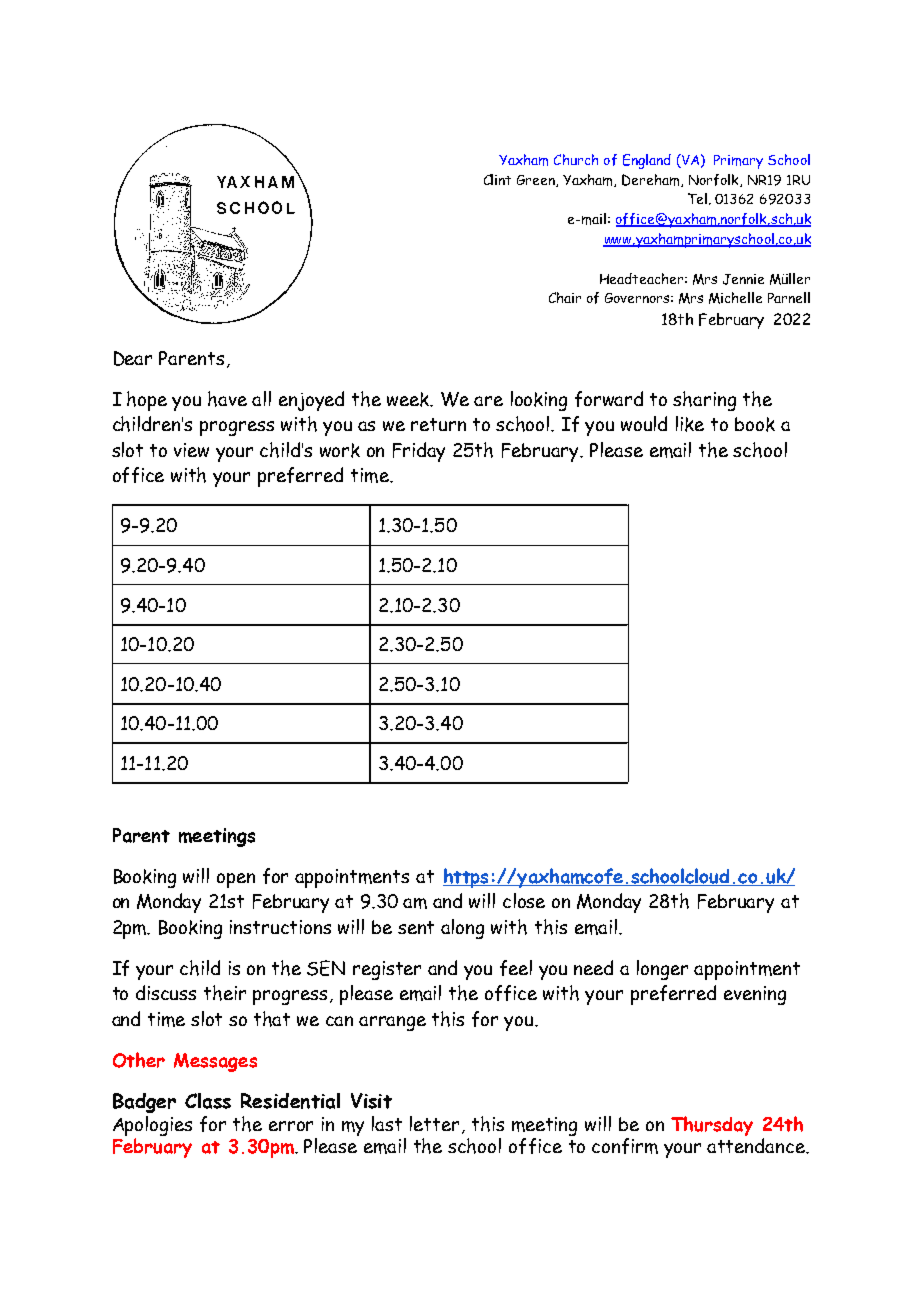  Describe the element at coordinates (133, 358) in the screenshot. I see `Dear` at that location.
